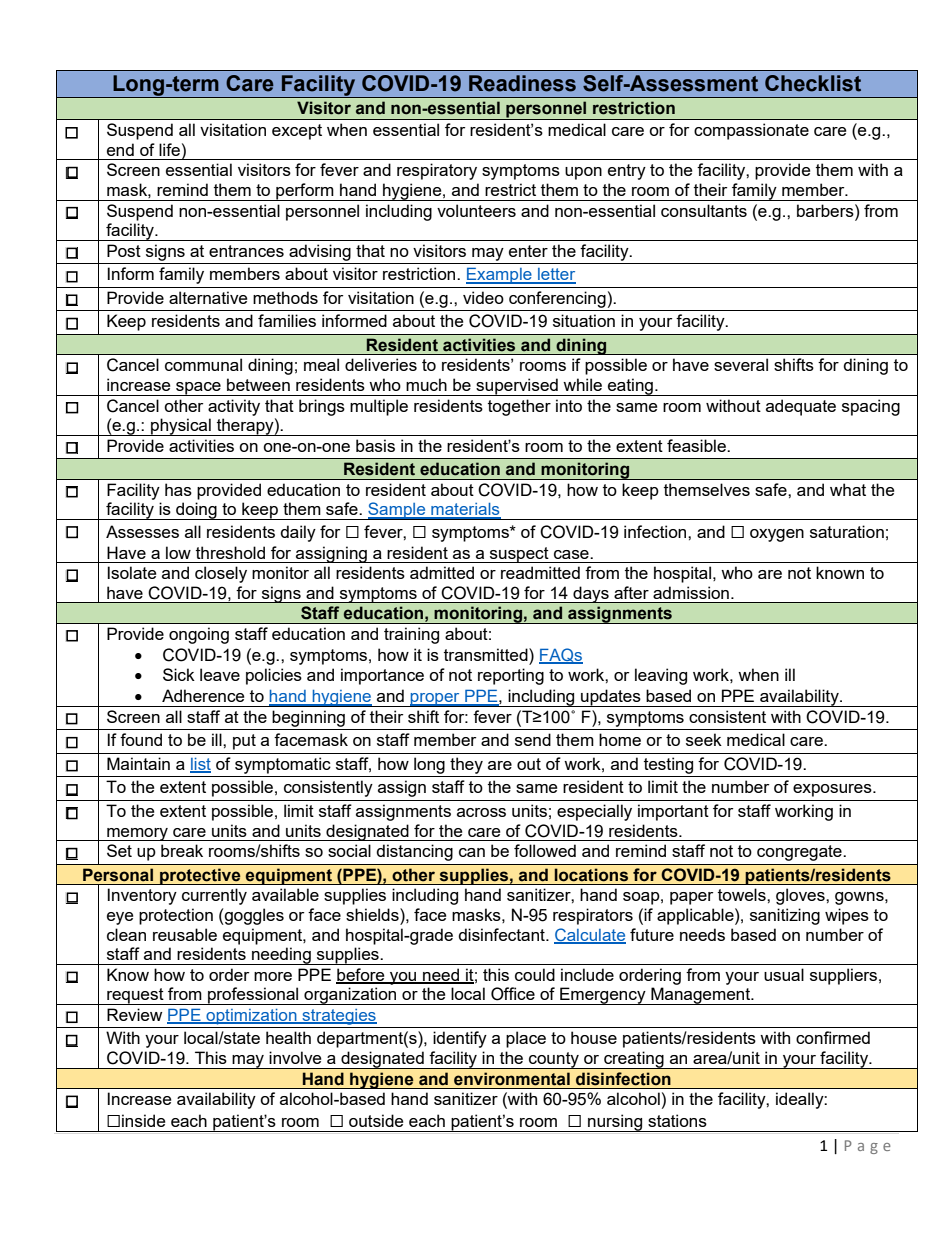 Image resolution: width=952 pixels, height=1233 pixels. What do you see at coordinates (169, 149) in the screenshot?
I see `life` at bounding box center [169, 149].
